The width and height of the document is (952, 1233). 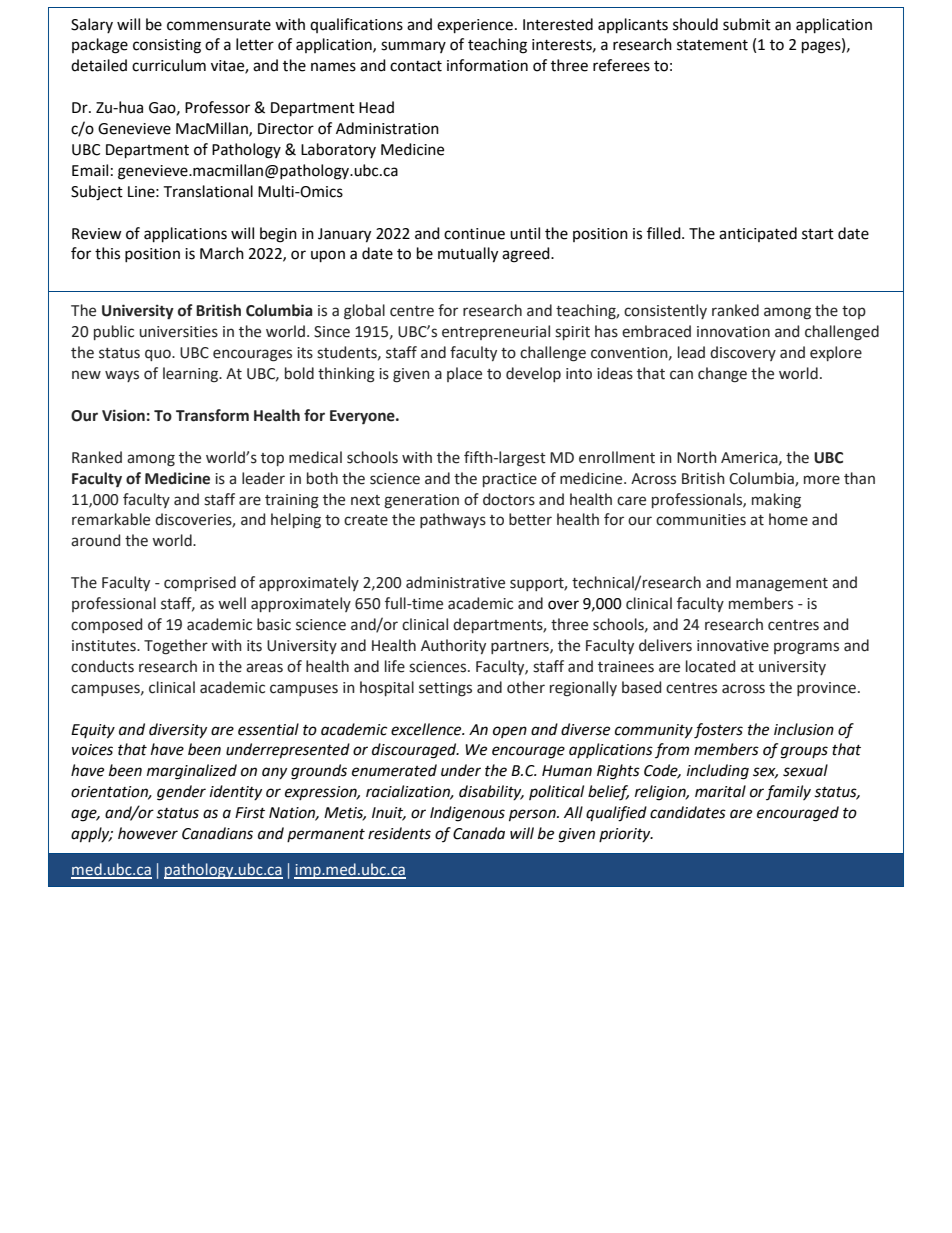 What do you see at coordinates (788, 792) in the document?
I see `family` at bounding box center [788, 792].
